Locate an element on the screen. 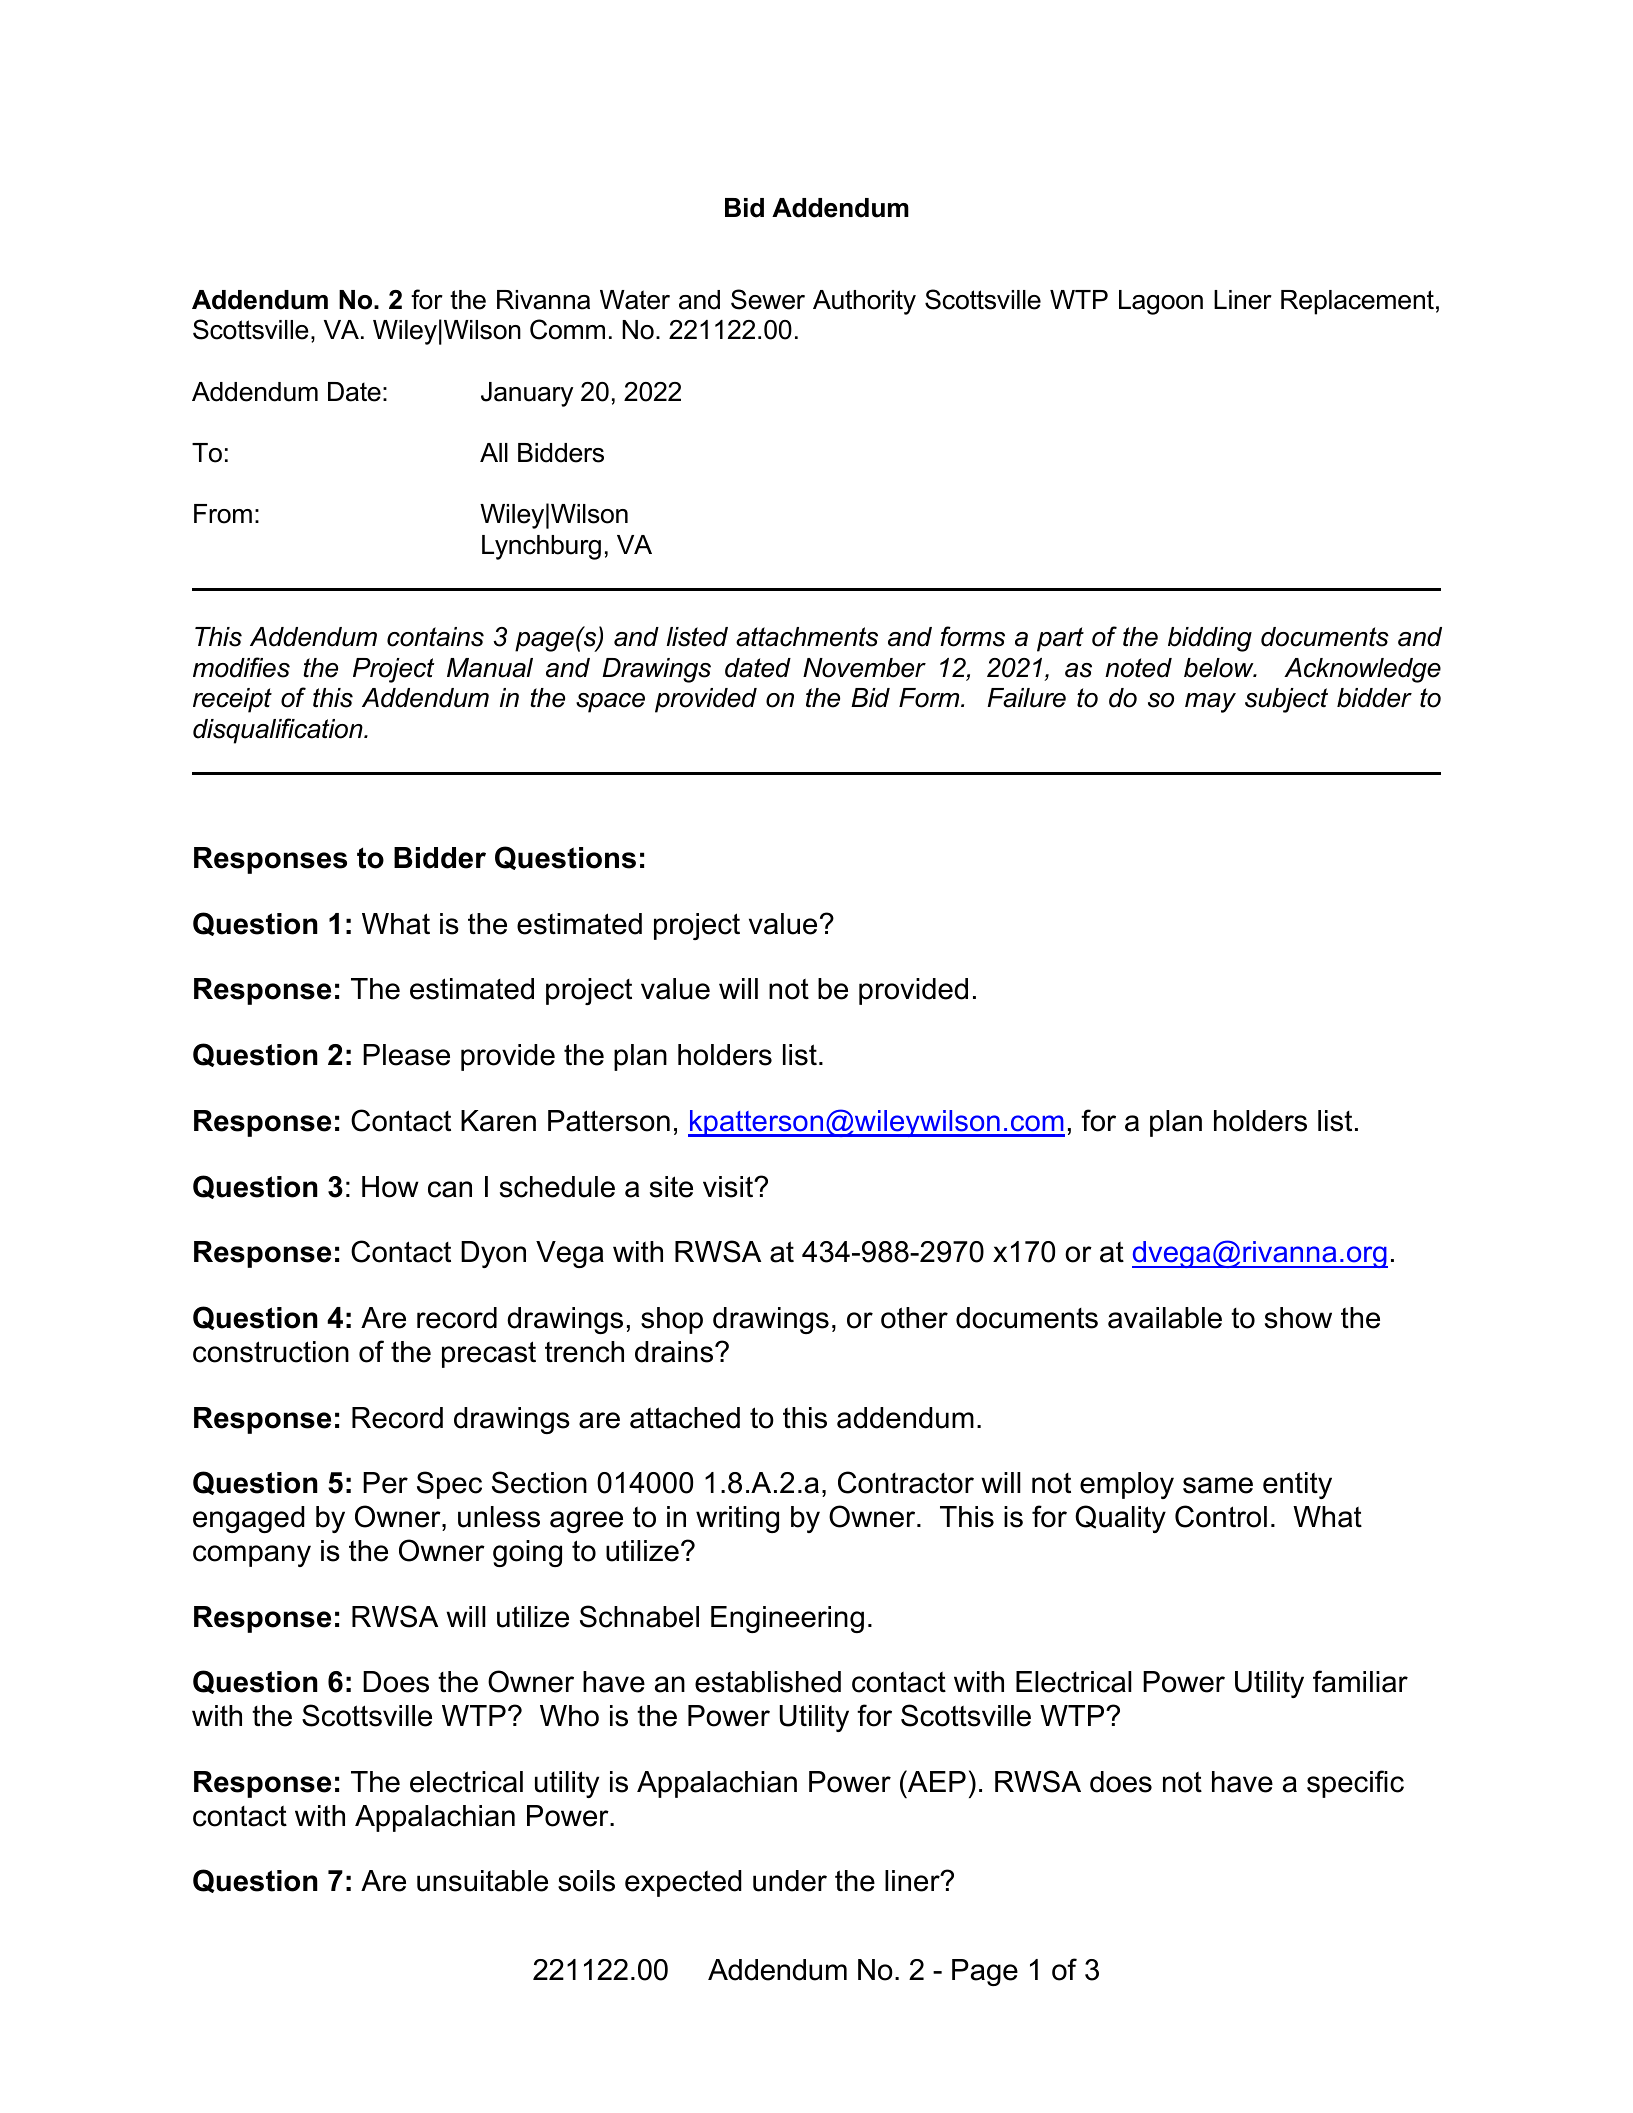 The height and width of the screenshot is (2113, 1633). November is located at coordinates (864, 668).
